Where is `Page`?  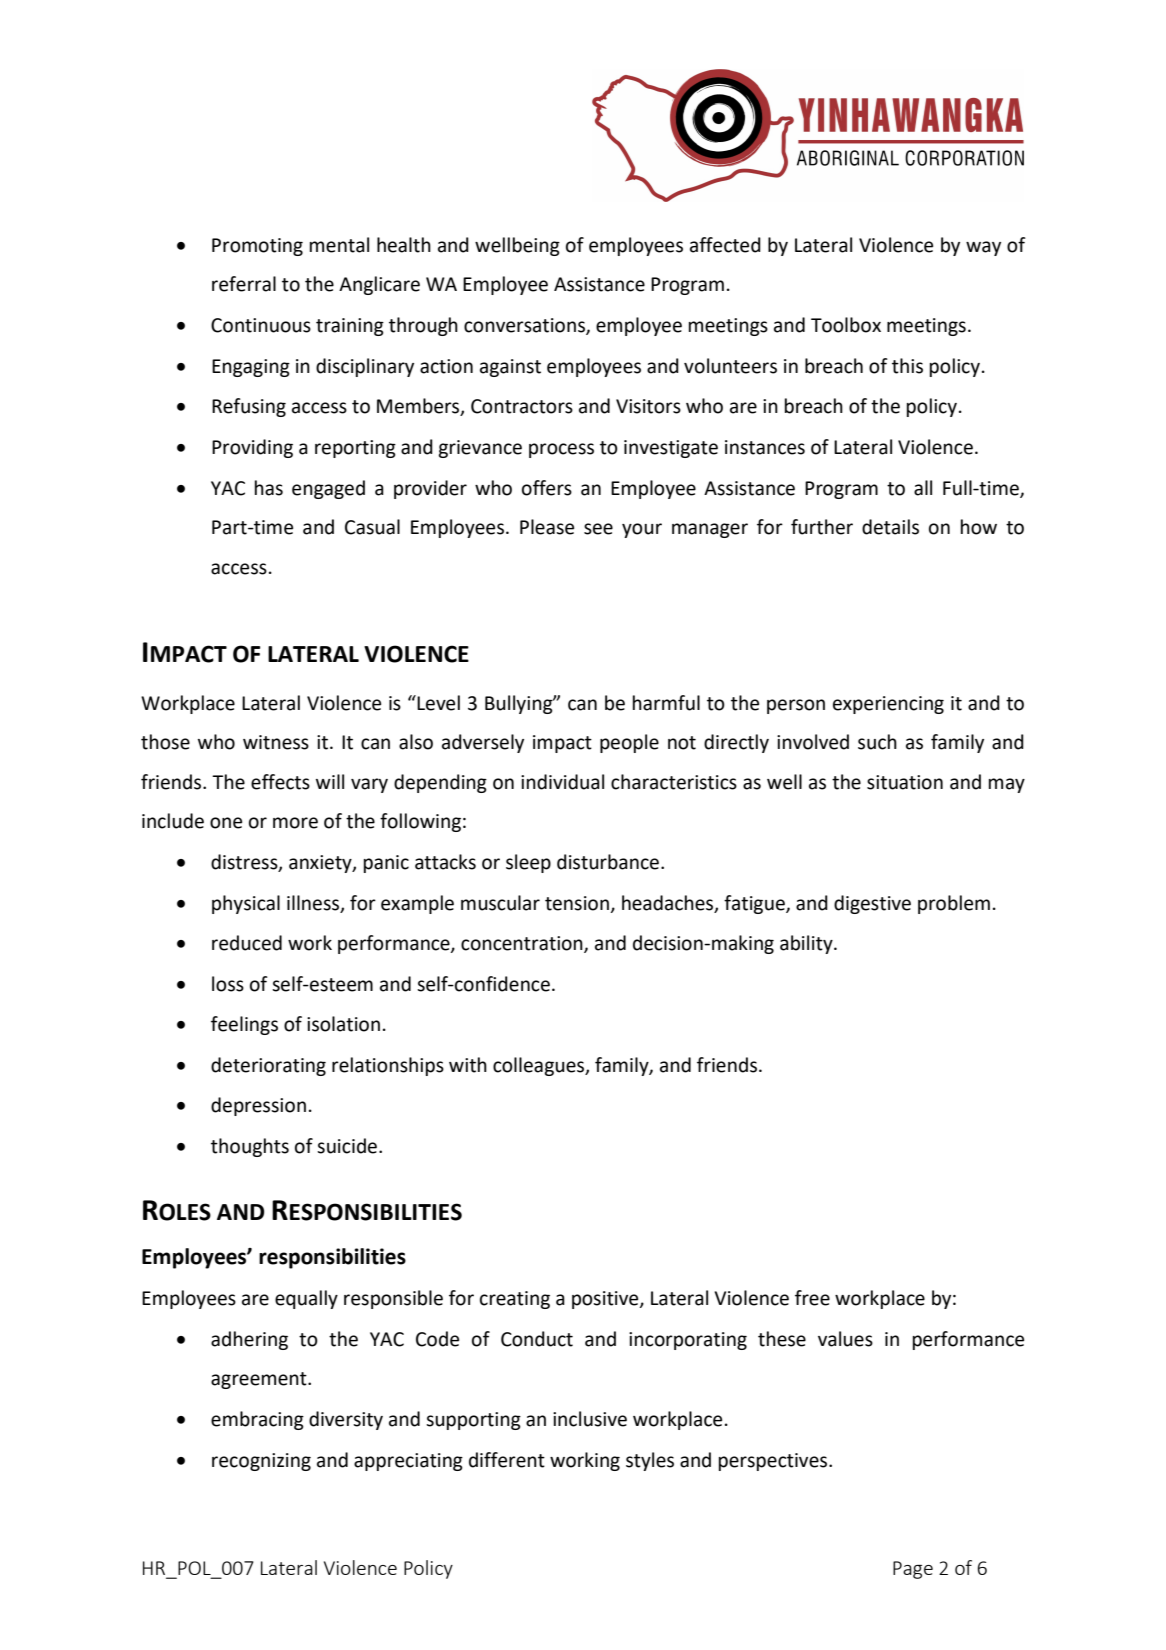
Page is located at coordinates (913, 1570).
